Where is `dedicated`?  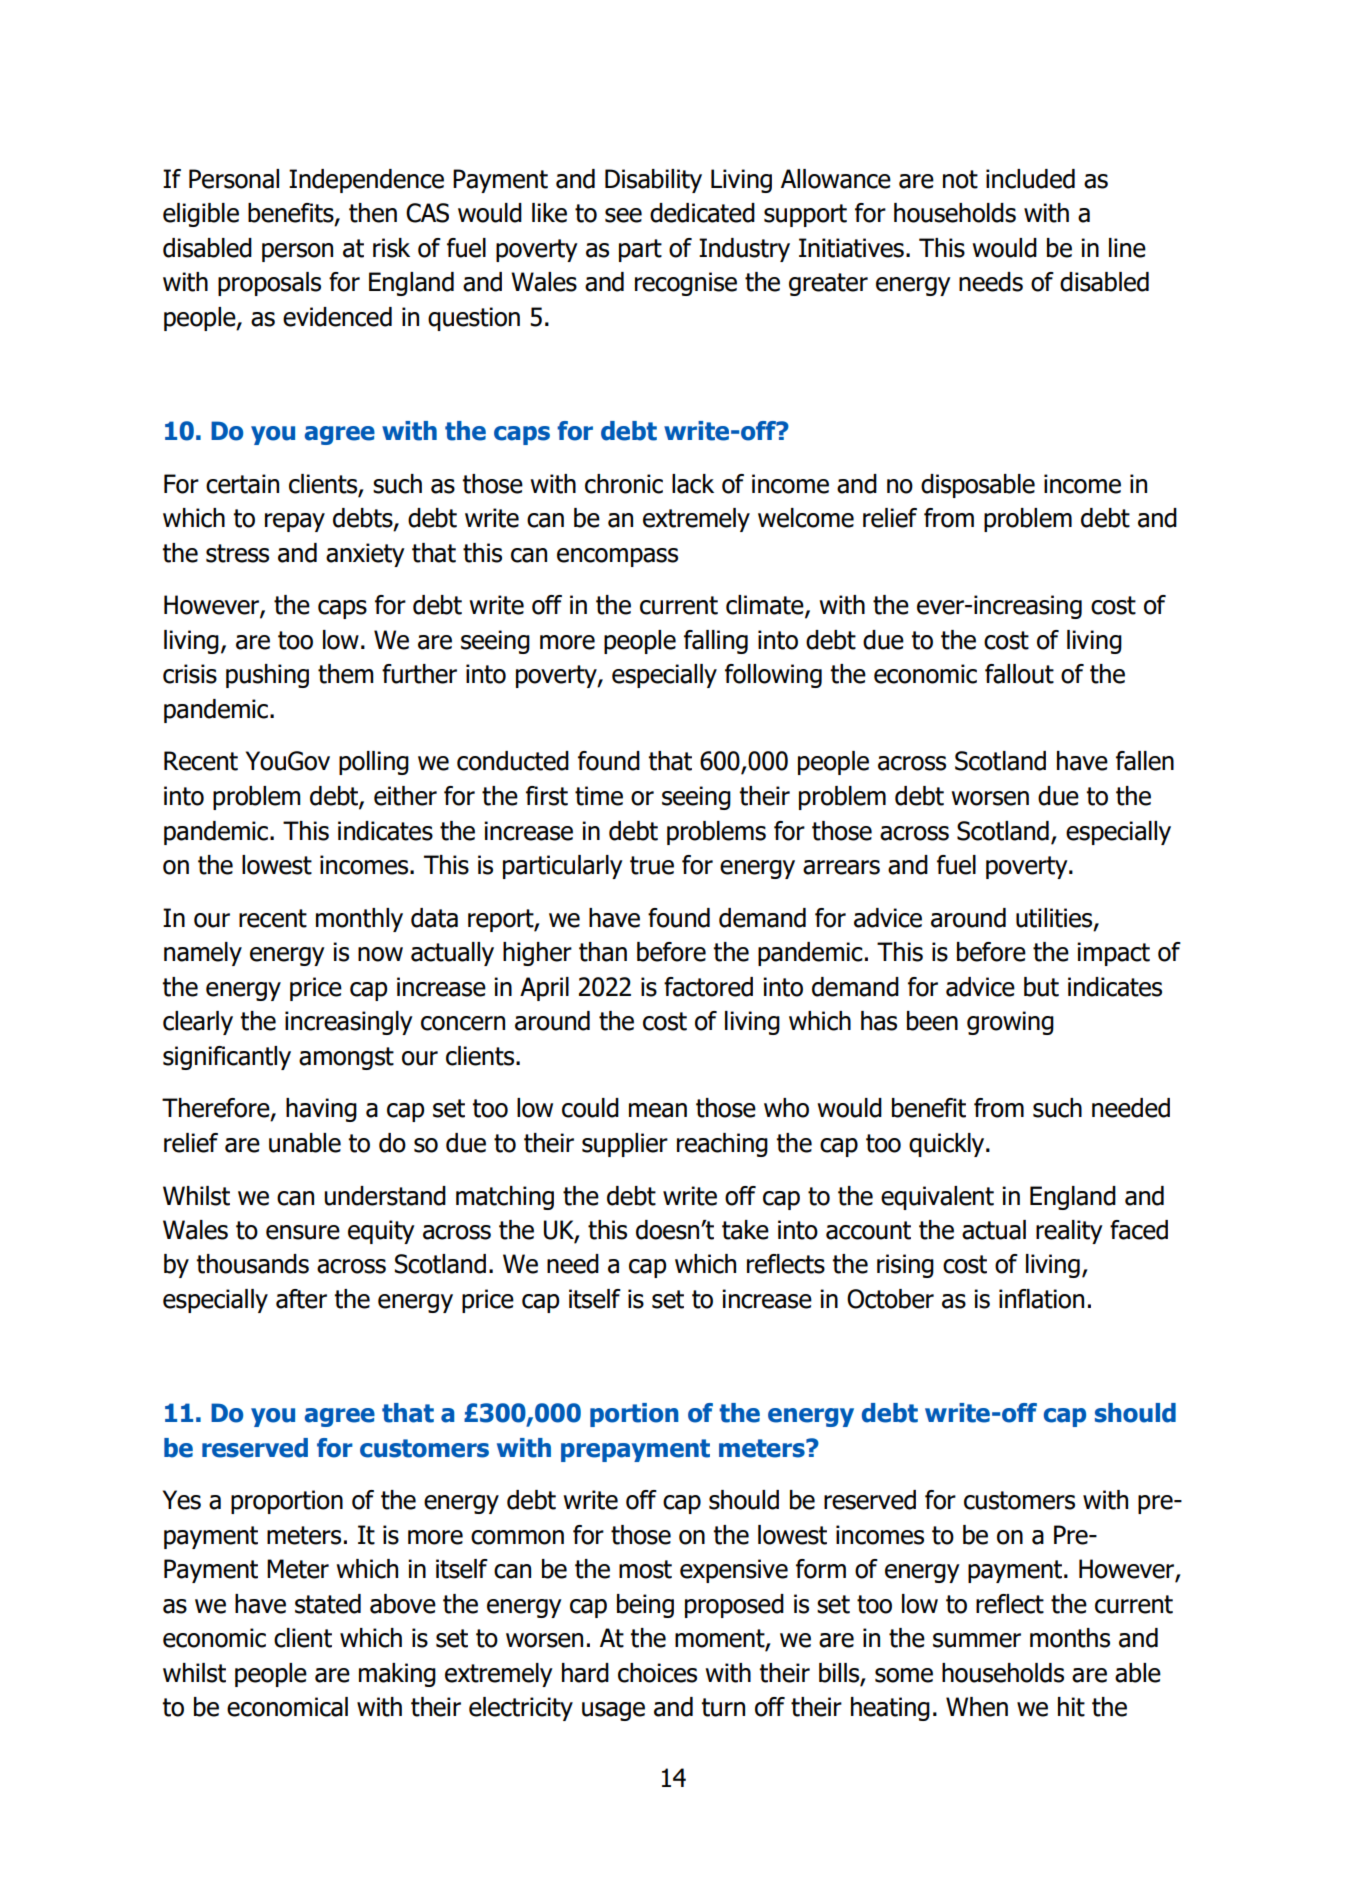 dedicated is located at coordinates (702, 213).
